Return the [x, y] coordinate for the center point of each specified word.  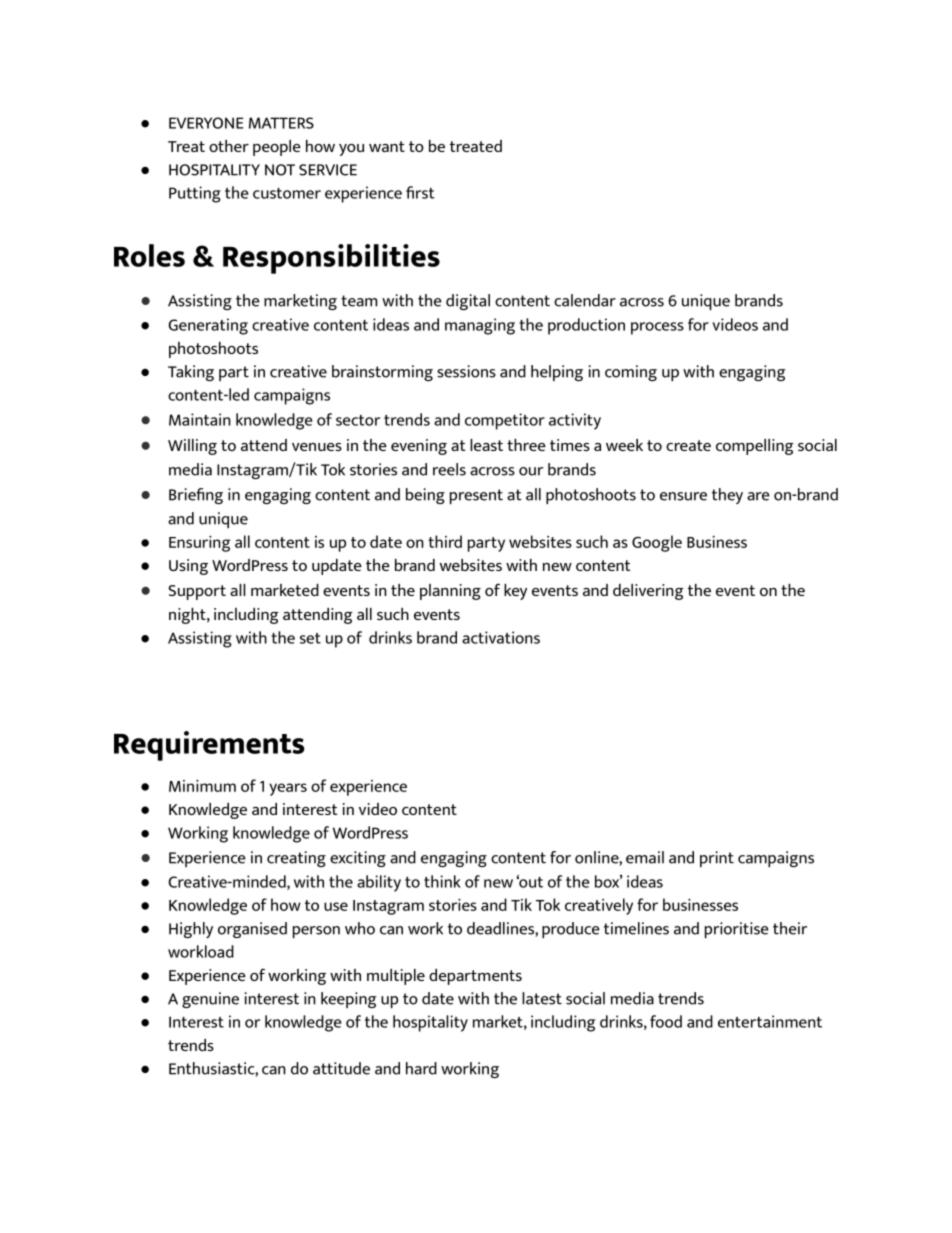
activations [501, 637]
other [229, 146]
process [657, 328]
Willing [192, 447]
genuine [210, 1000]
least [486, 445]
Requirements [209, 746]
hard [421, 1068]
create [688, 445]
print [717, 859]
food [666, 1021]
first [420, 192]
